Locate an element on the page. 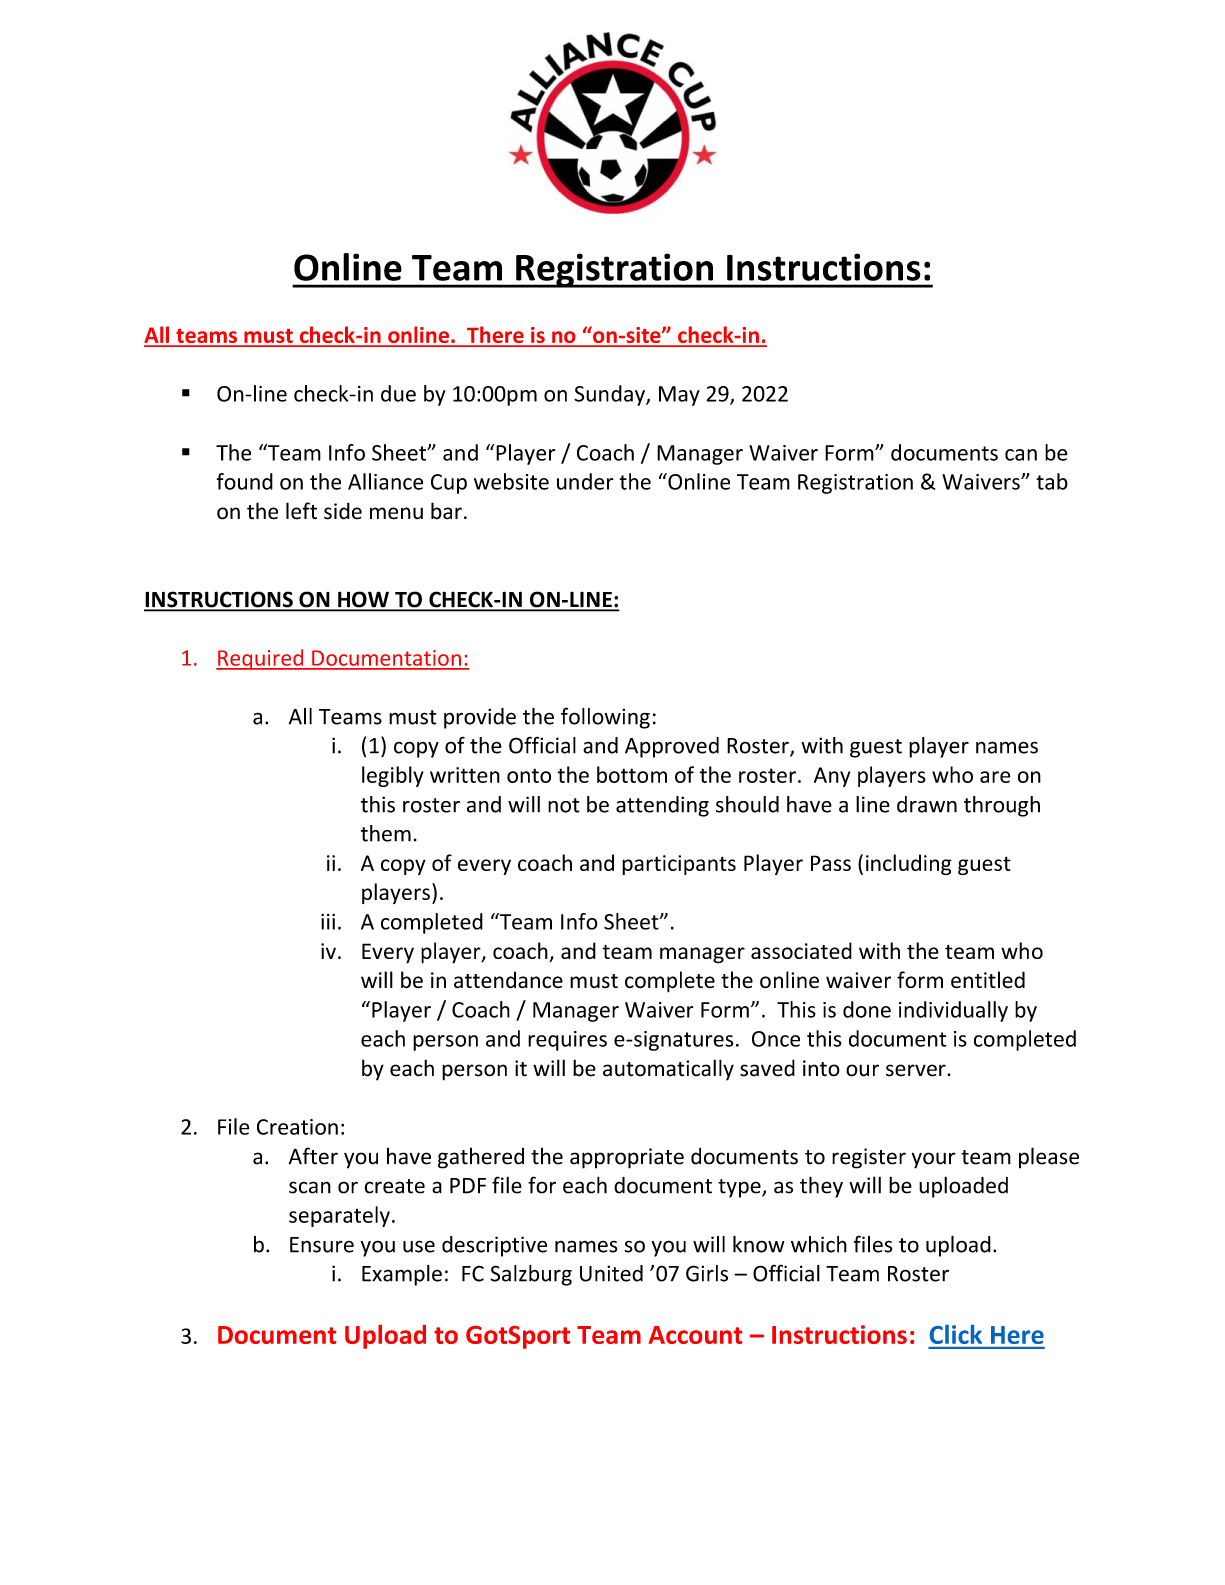 The height and width of the page is (1585, 1225). which is located at coordinates (819, 1244).
